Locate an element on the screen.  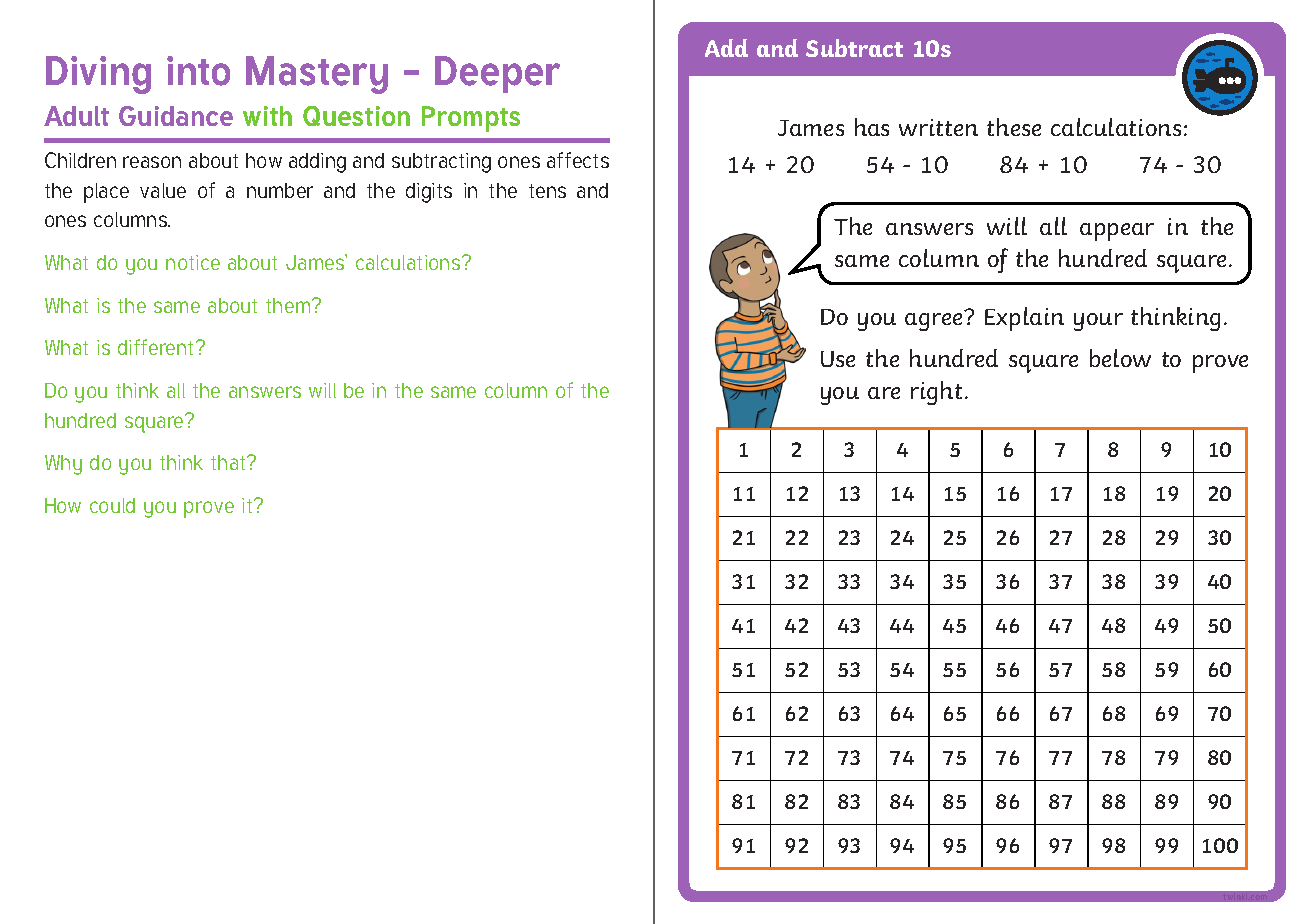
that is located at coordinates (229, 462).
